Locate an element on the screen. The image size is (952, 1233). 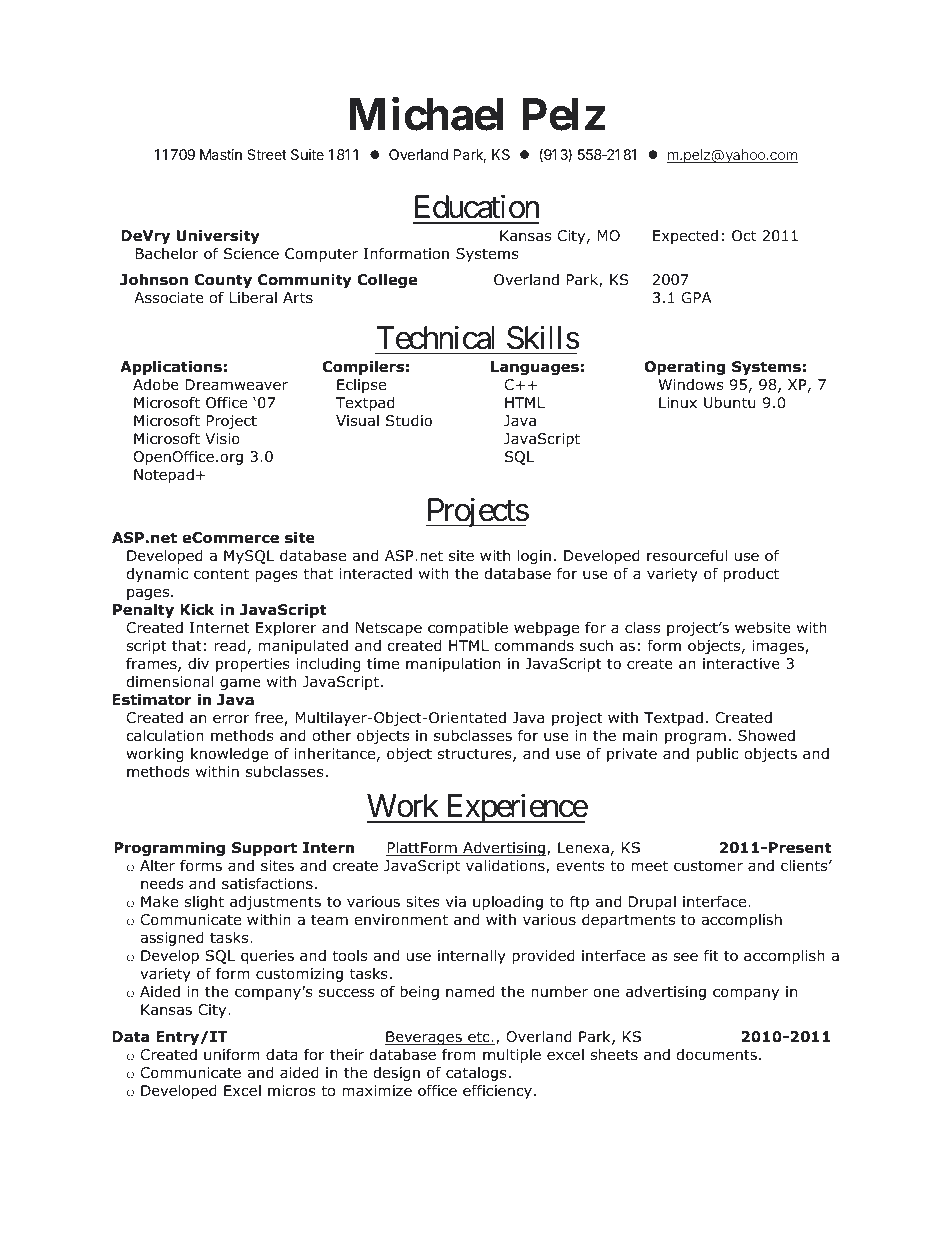
Expected is located at coordinates (685, 237).
